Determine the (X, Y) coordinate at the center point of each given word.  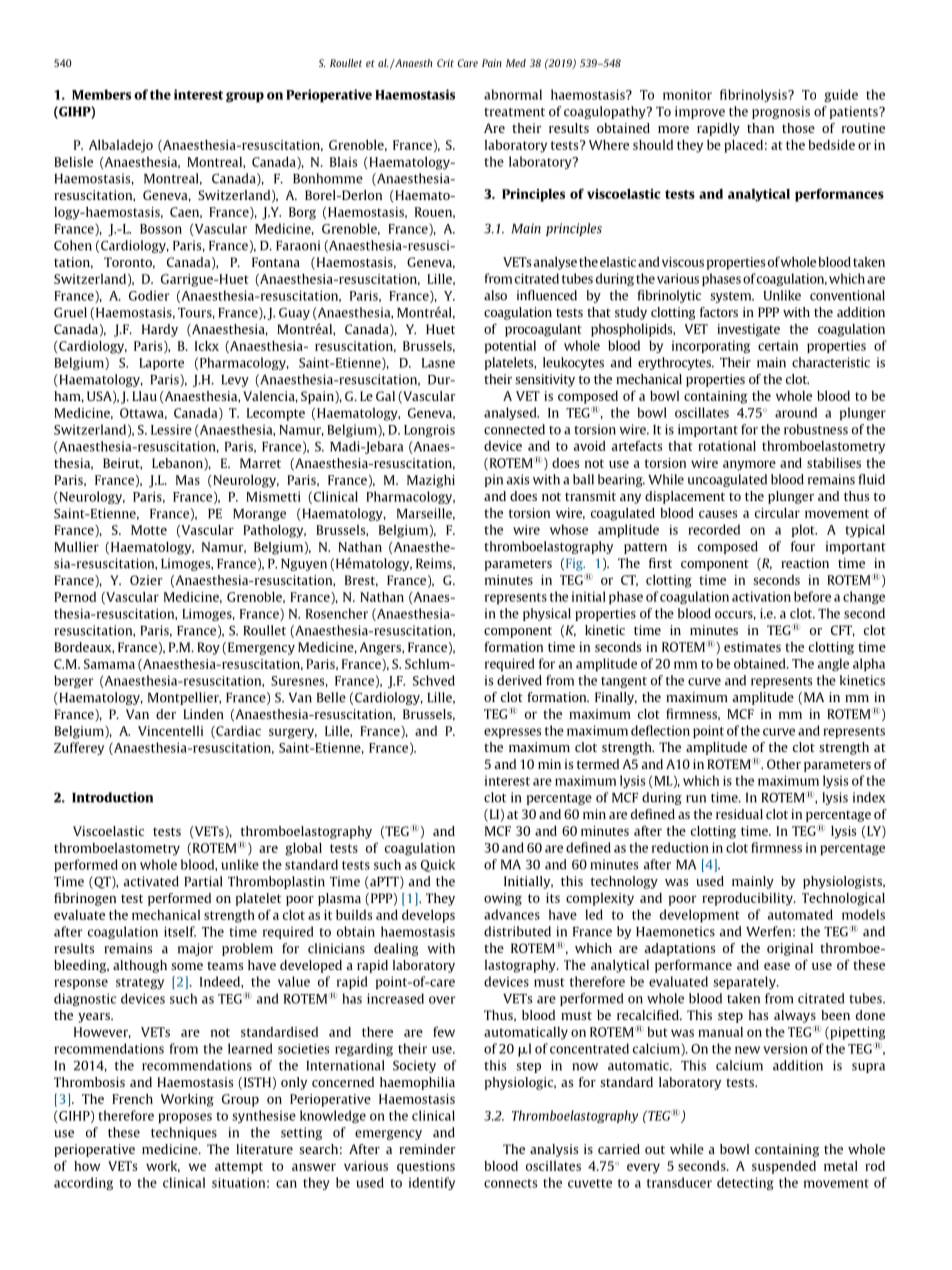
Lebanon (178, 463)
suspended (784, 1167)
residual (739, 814)
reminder (427, 1149)
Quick (438, 865)
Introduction (112, 797)
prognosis (781, 112)
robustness (816, 429)
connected (514, 429)
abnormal (513, 94)
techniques (184, 1133)
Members (101, 94)
